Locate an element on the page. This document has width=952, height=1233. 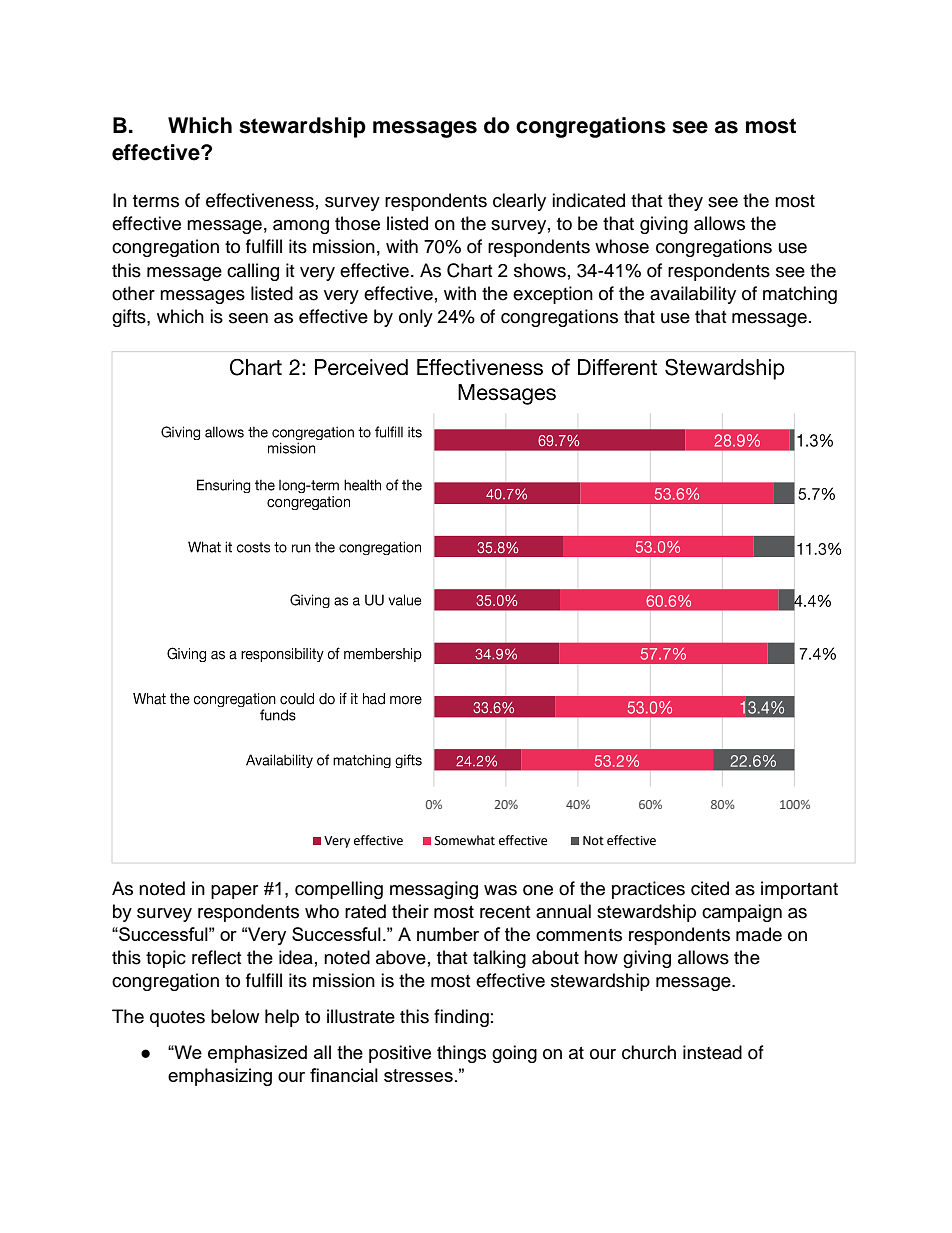
emphasizing is located at coordinates (220, 1077).
